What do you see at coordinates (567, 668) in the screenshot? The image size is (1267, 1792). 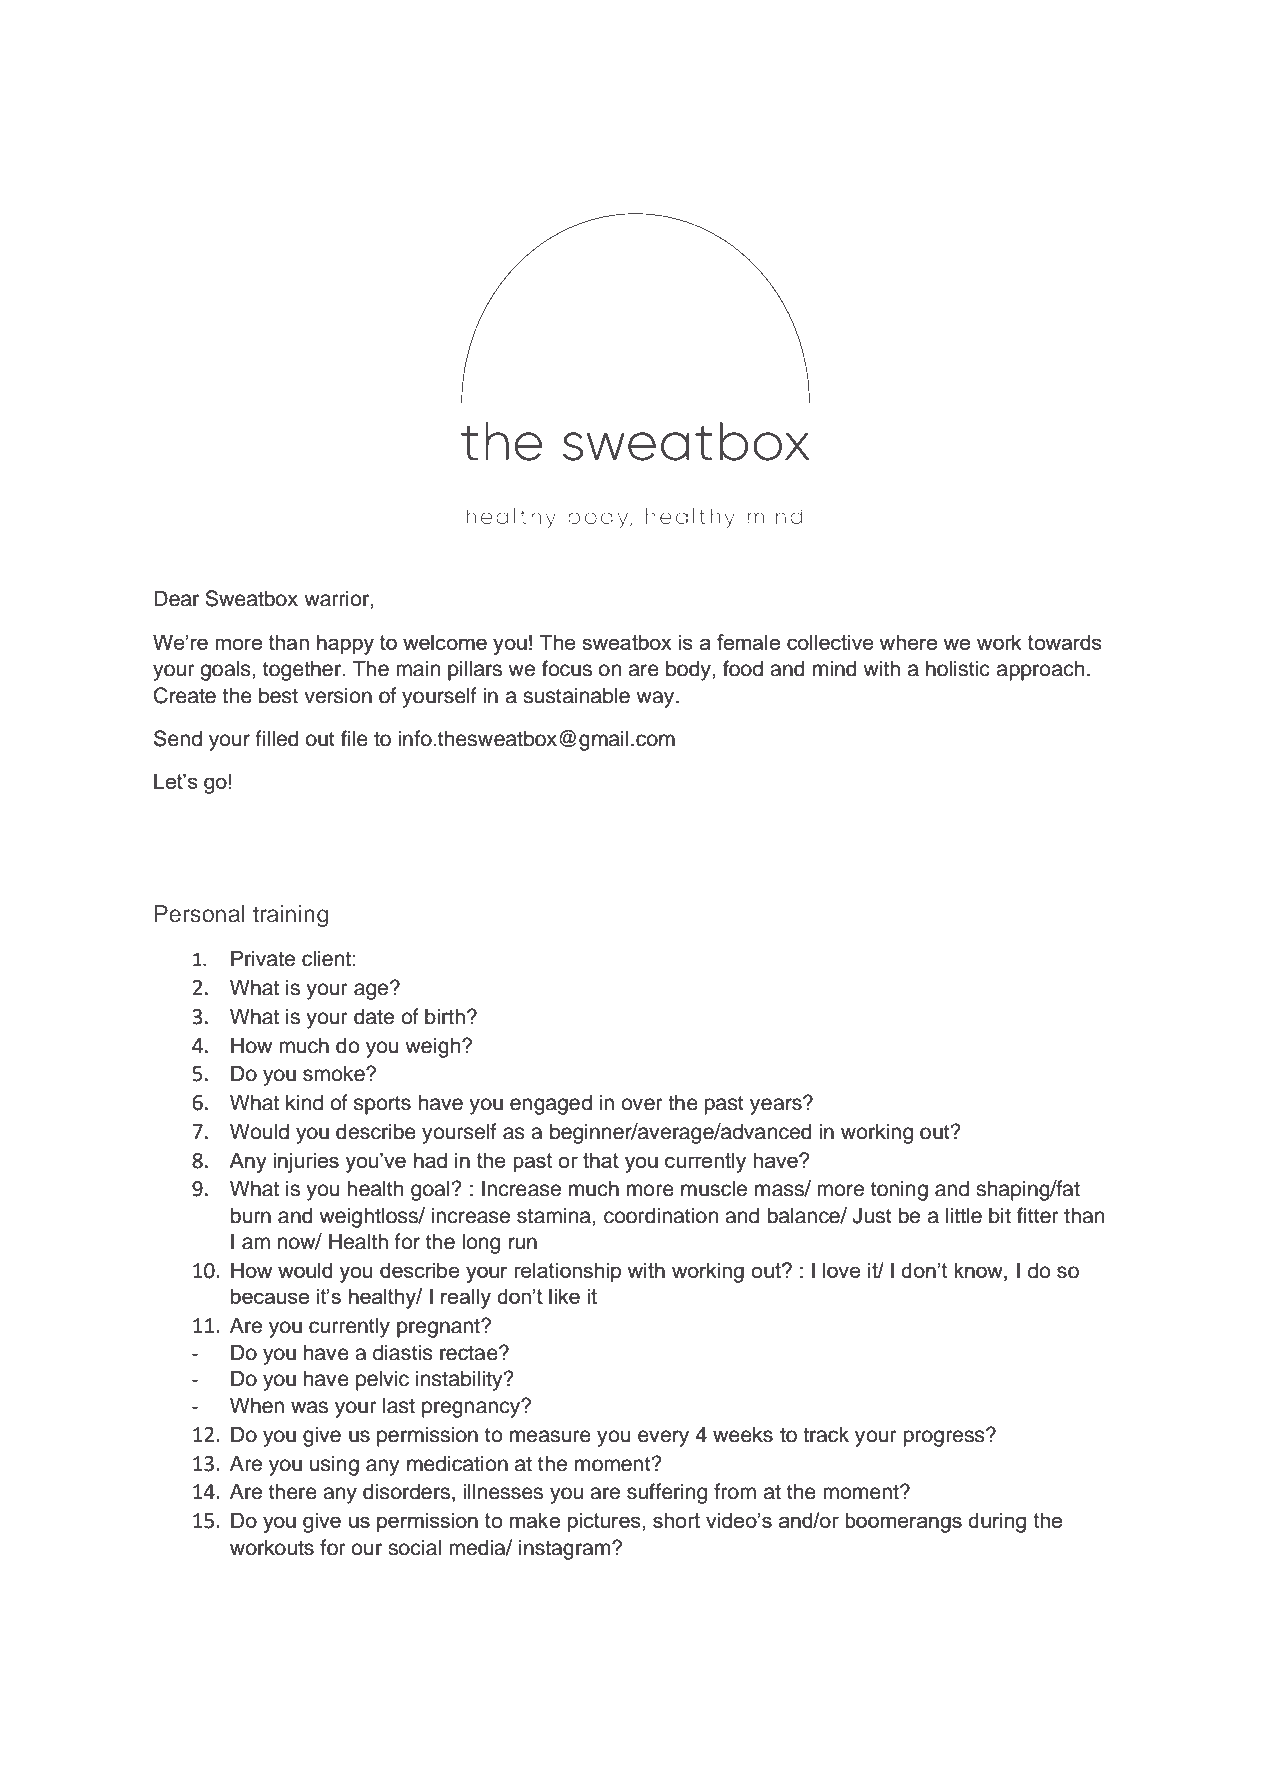 I see `focus` at bounding box center [567, 668].
